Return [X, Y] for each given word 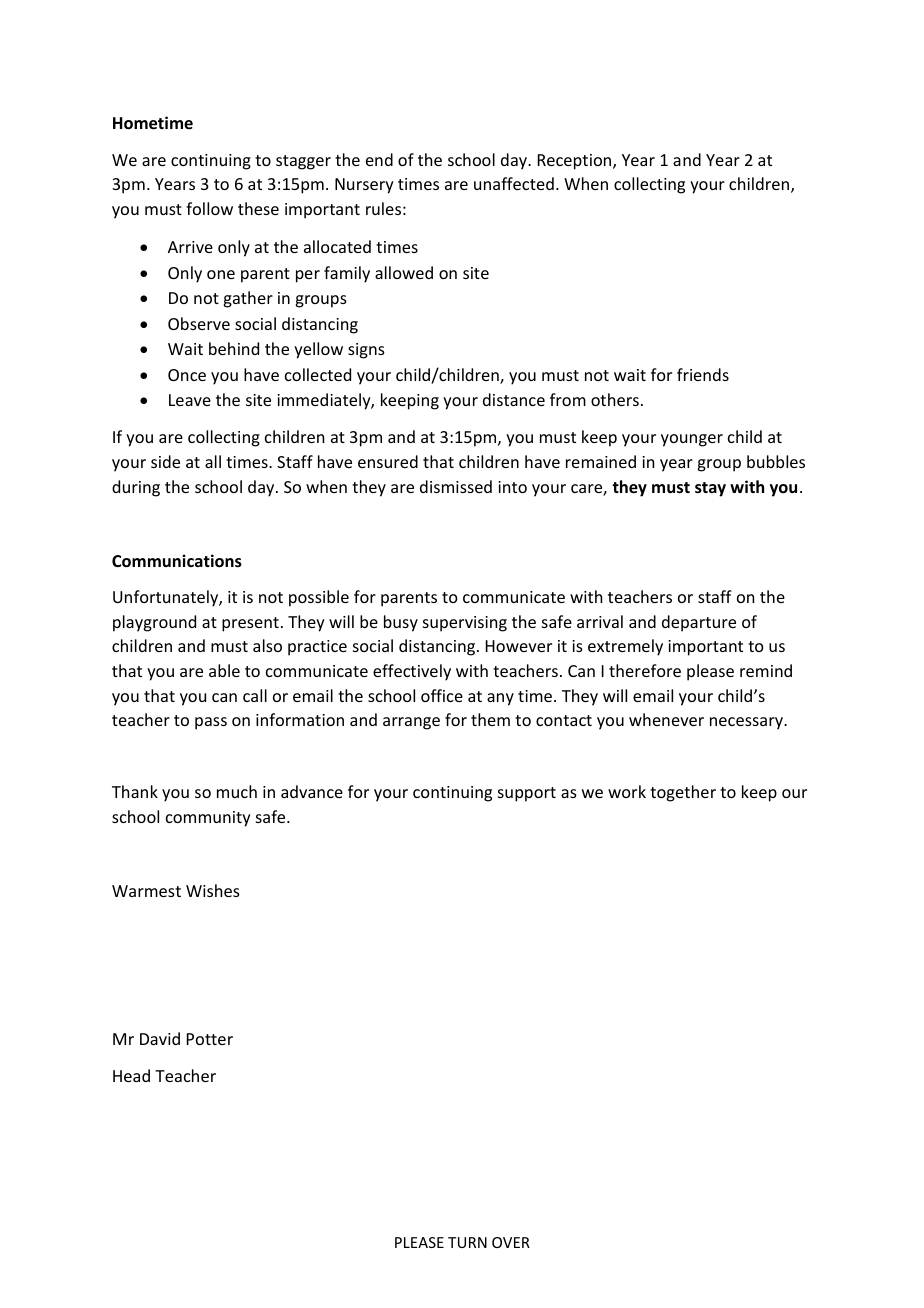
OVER [511, 1242]
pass [211, 723]
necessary [747, 723]
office [442, 695]
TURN [467, 1242]
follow [209, 208]
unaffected [514, 183]
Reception [576, 162]
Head [131, 1075]
